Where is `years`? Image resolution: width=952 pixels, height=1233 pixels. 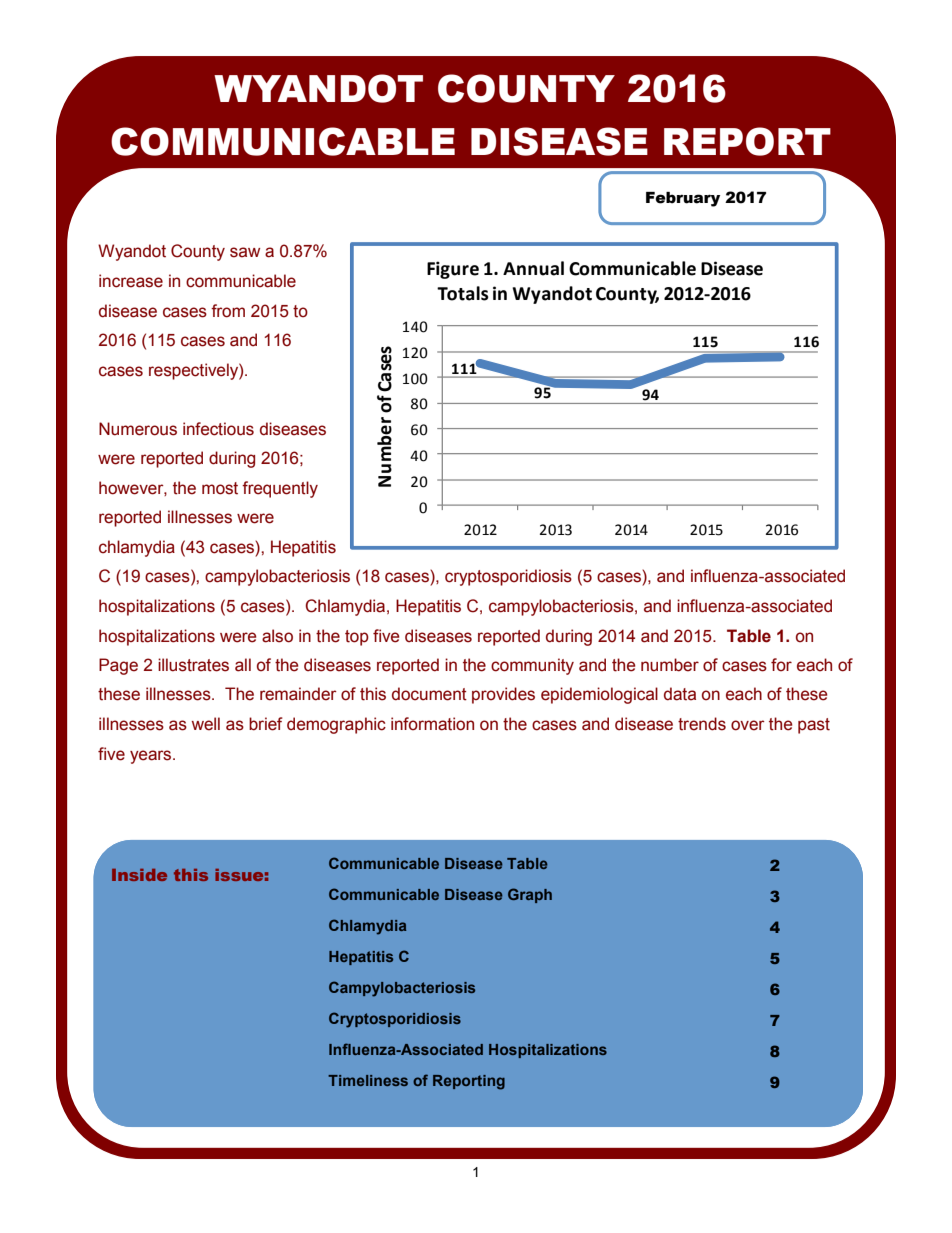
years is located at coordinates (152, 757).
